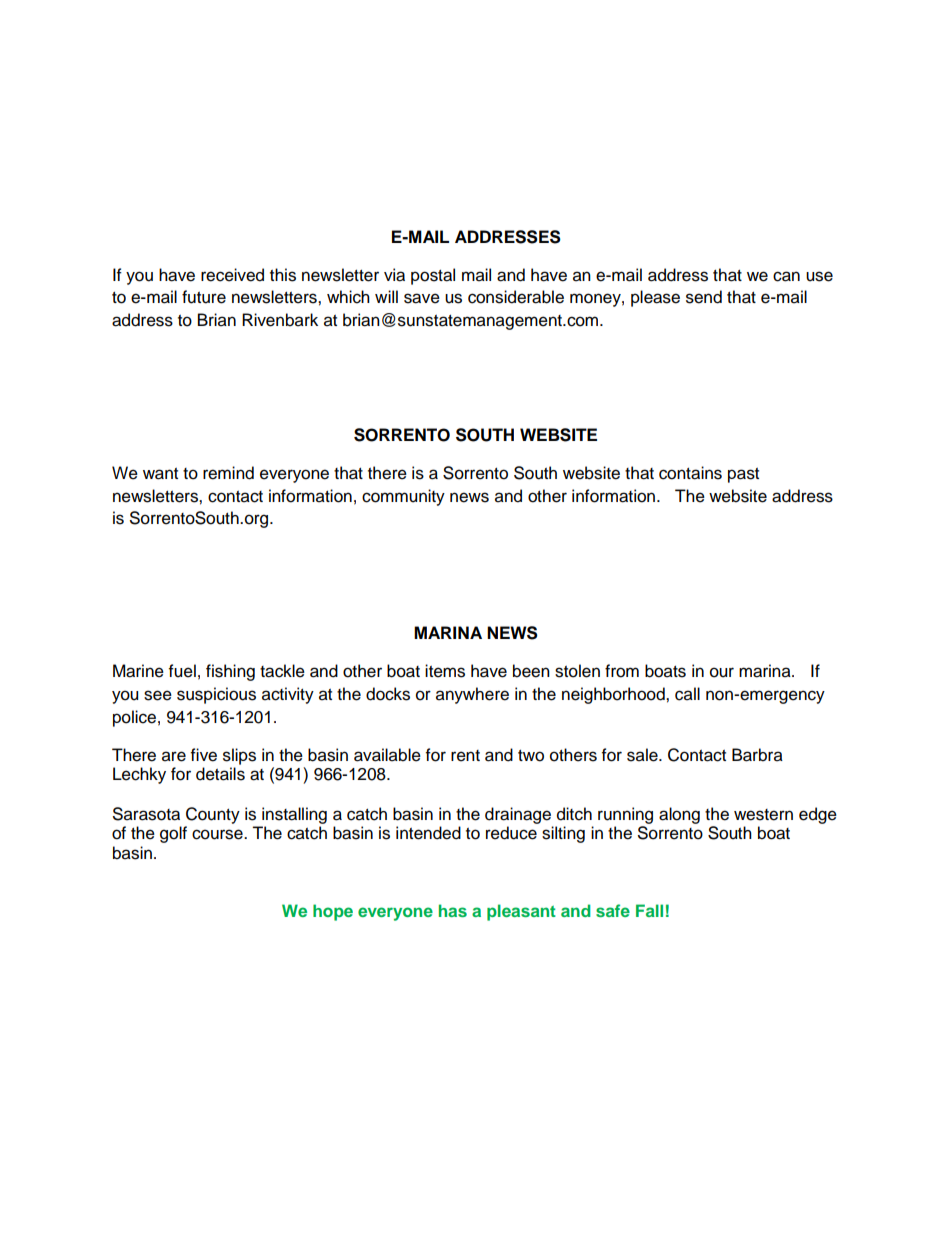  What do you see at coordinates (743, 475) in the image?
I see `past` at bounding box center [743, 475].
